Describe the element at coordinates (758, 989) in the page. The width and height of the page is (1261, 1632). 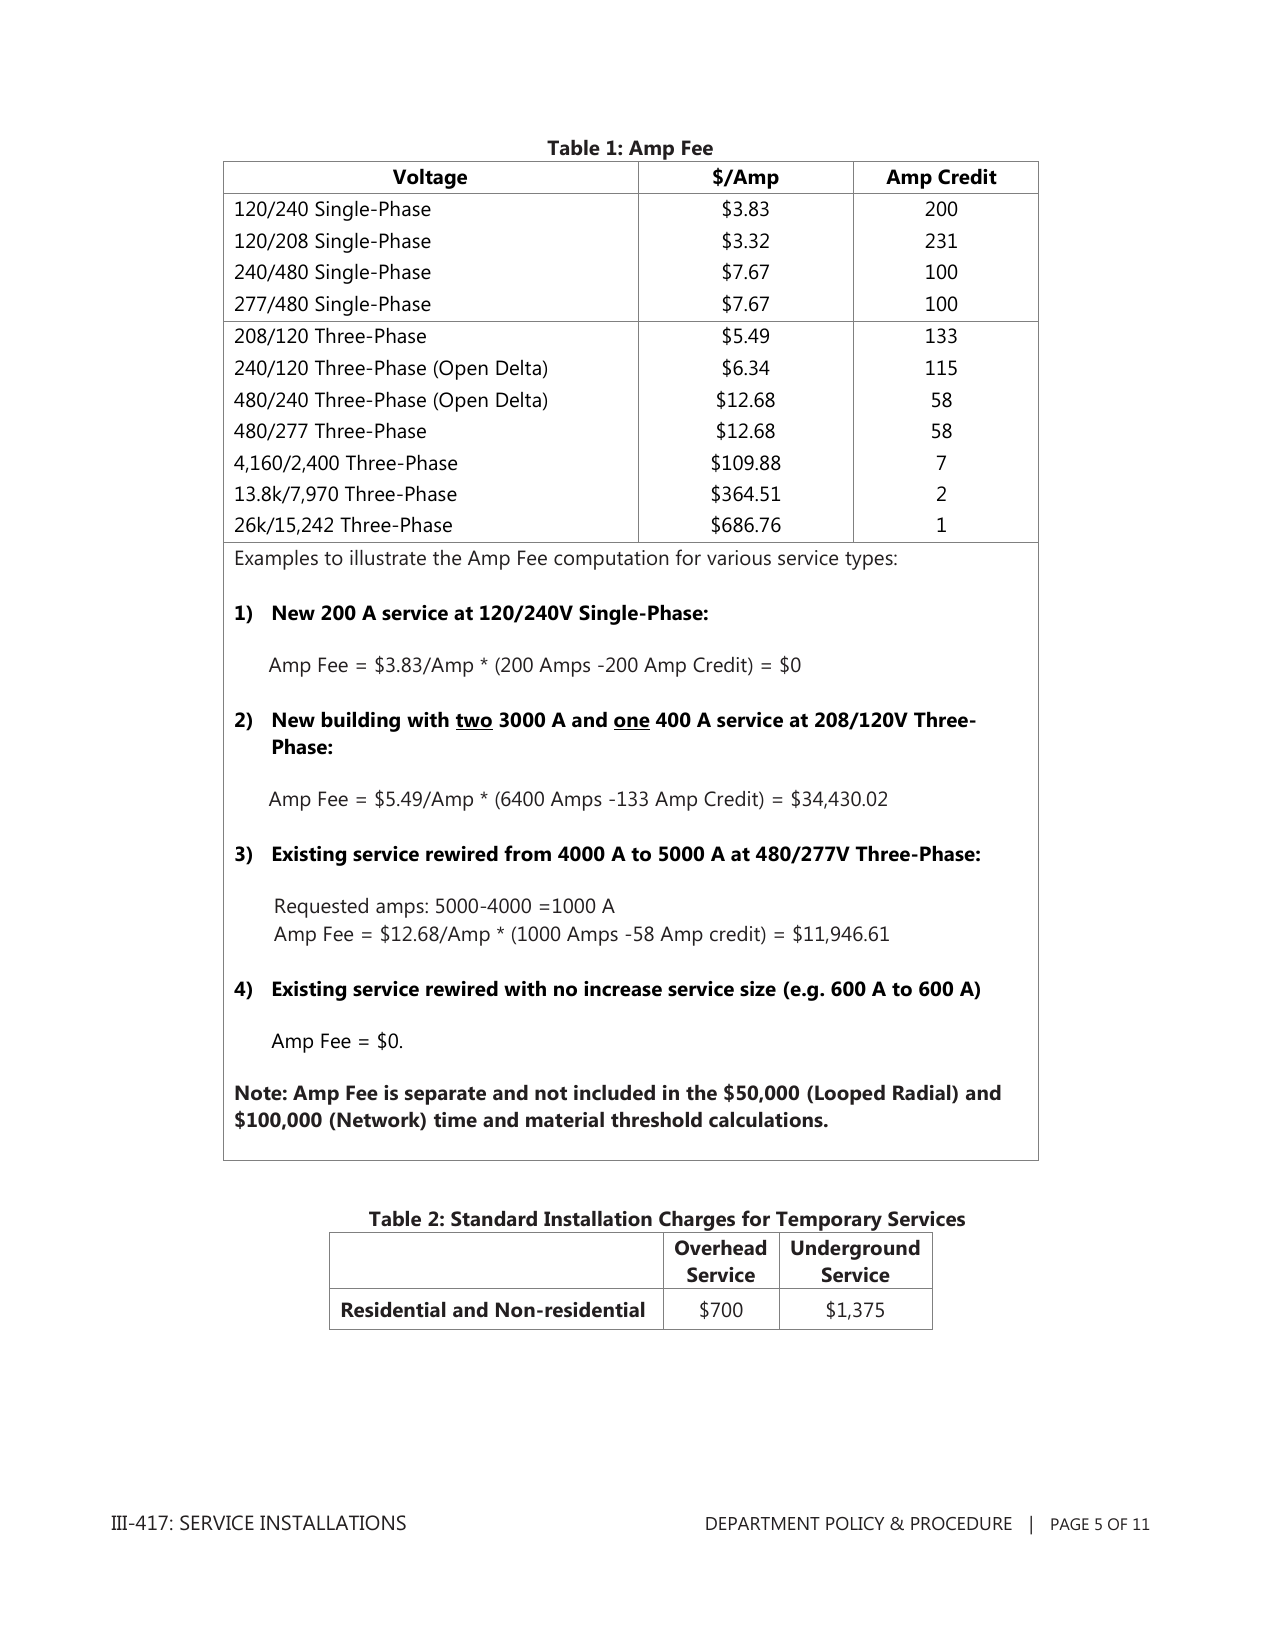
I see `size` at that location.
